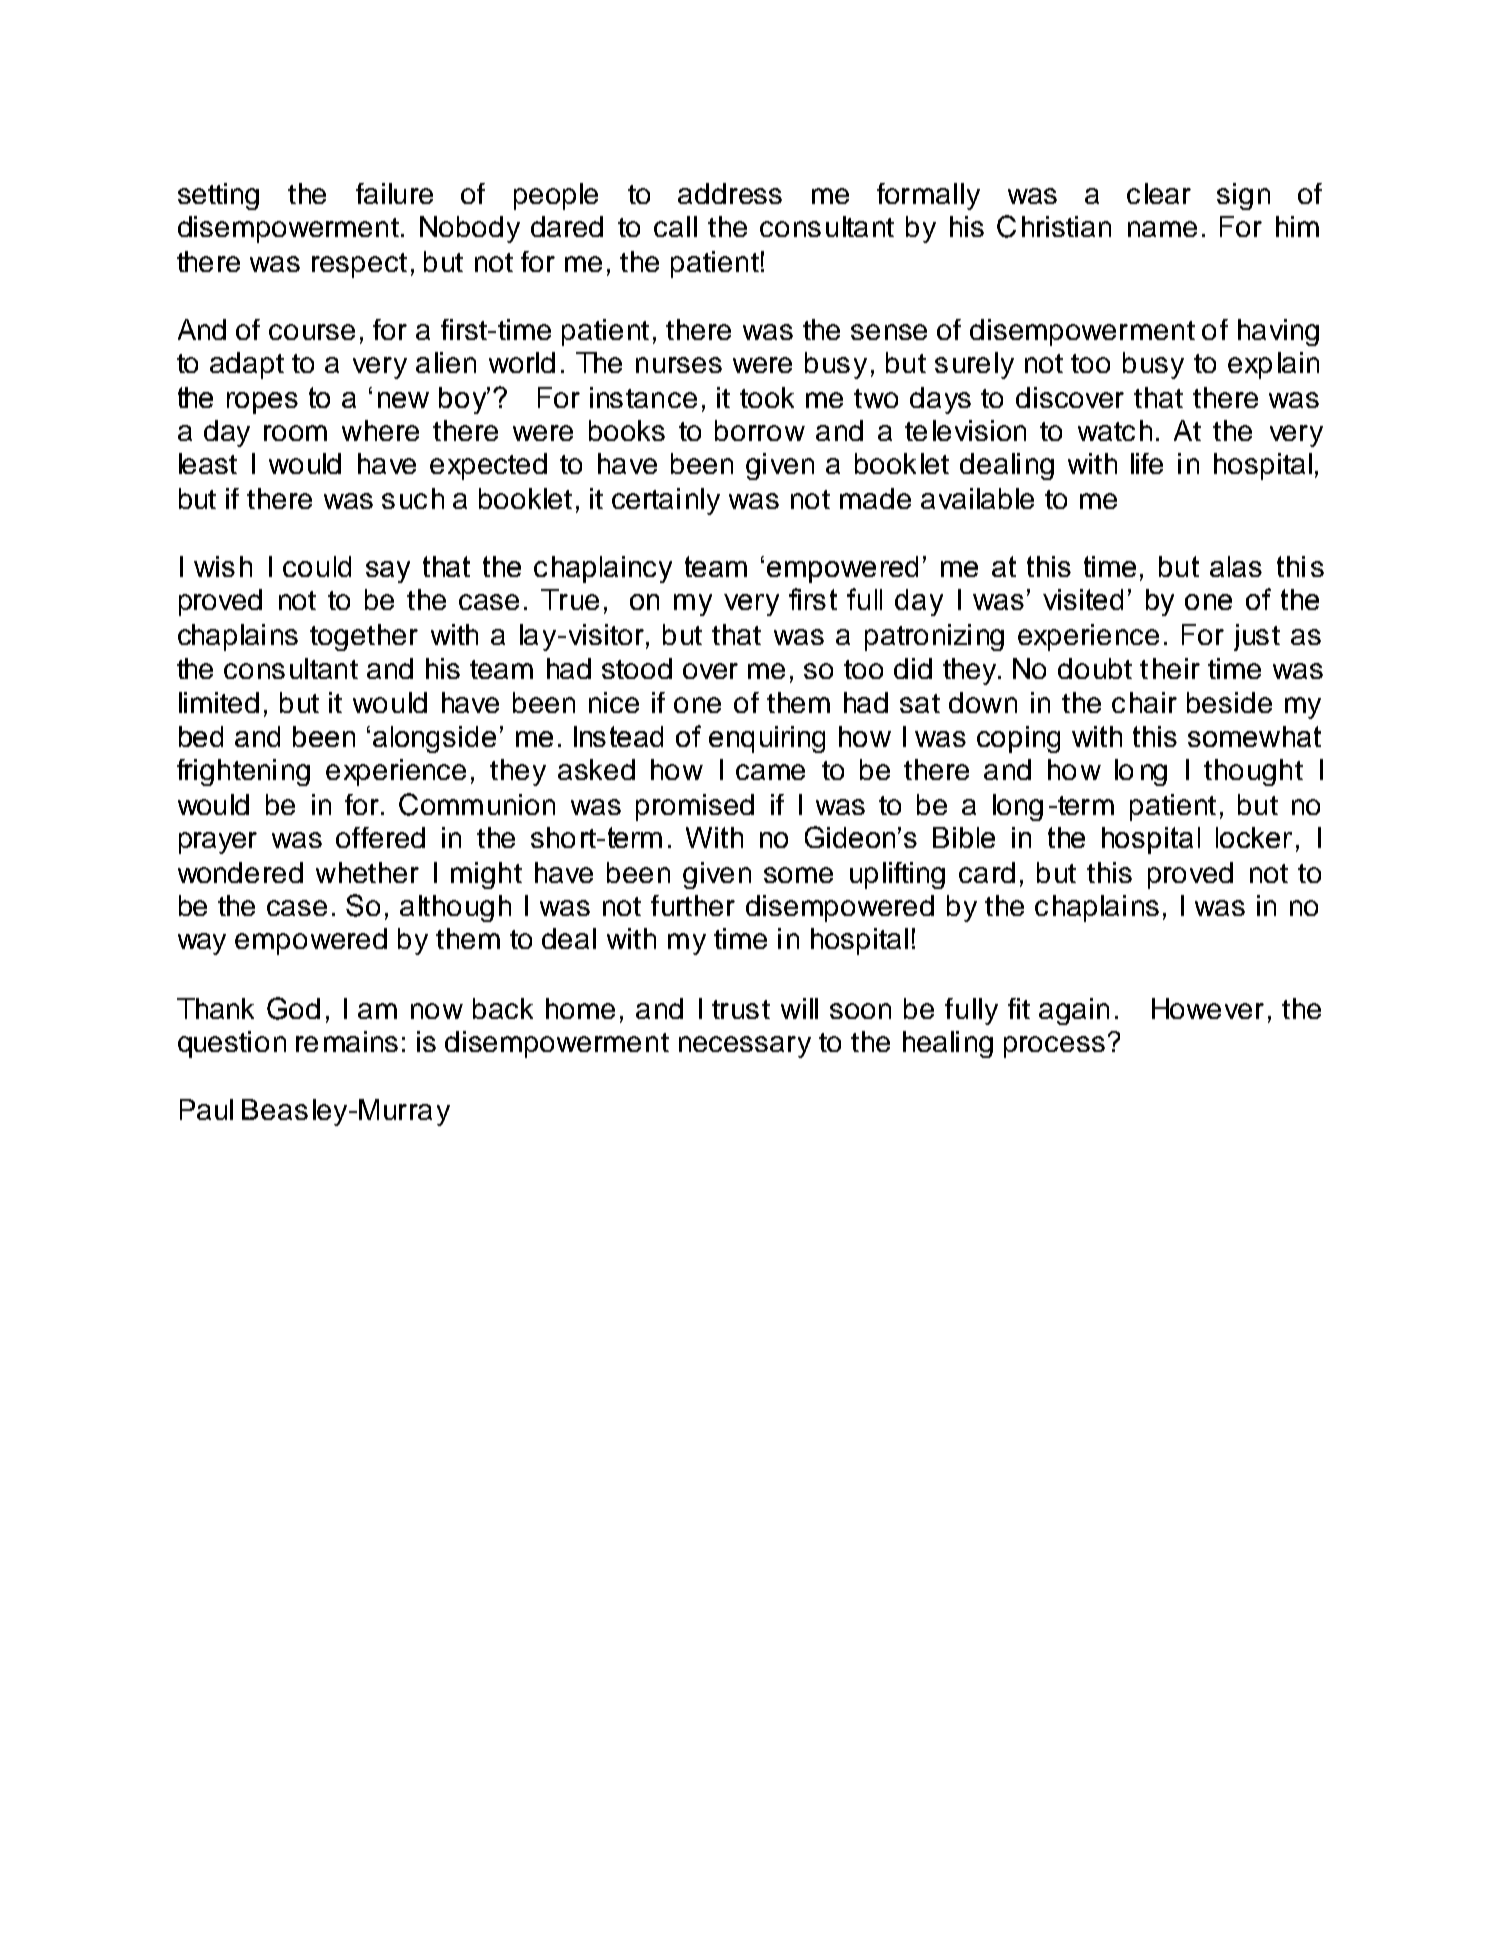 The height and width of the image is (1940, 1499). Describe the element at coordinates (364, 637) in the image. I see `together` at that location.
